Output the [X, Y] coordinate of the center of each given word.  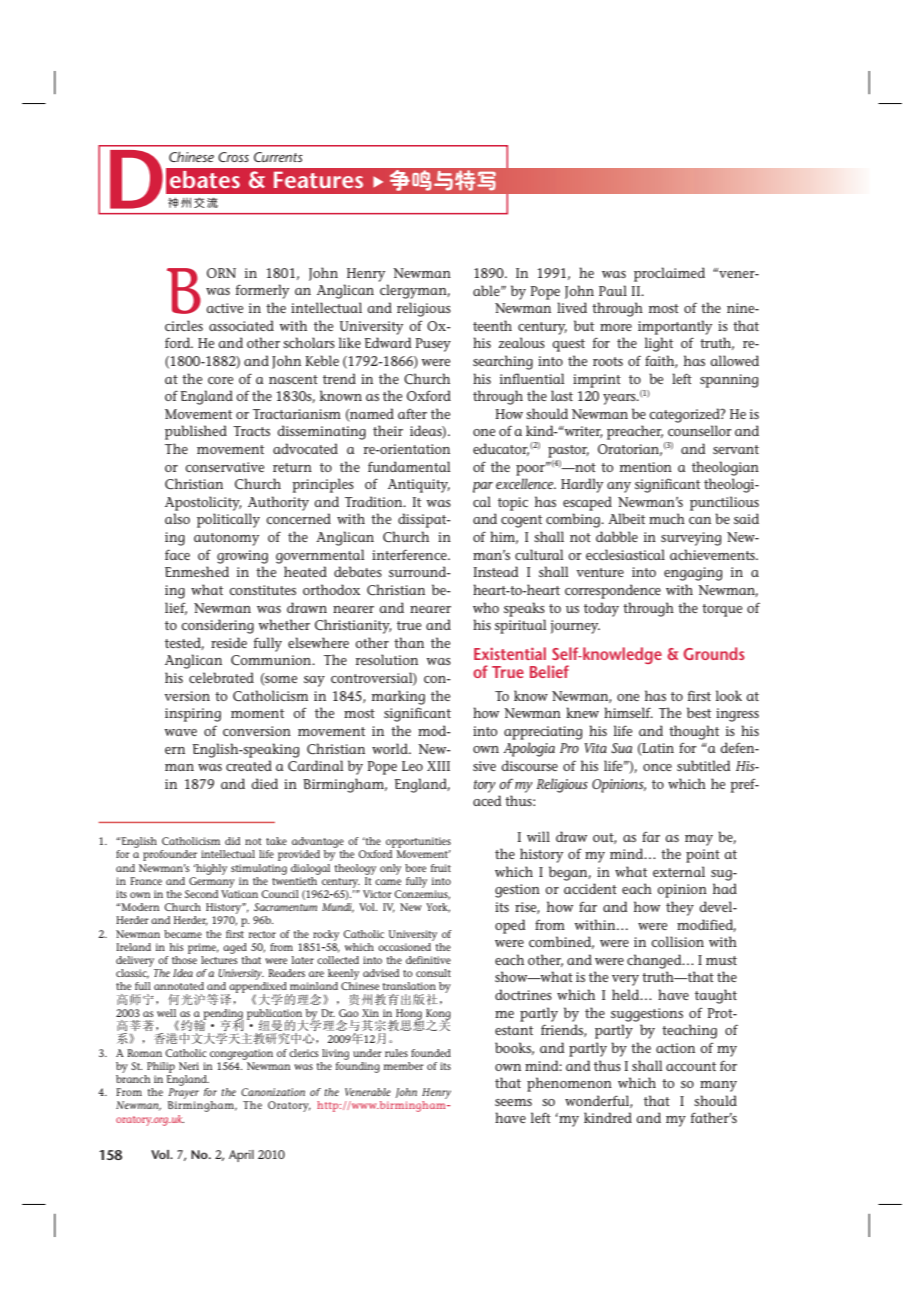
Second [201, 894]
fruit [441, 868]
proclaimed [669, 274]
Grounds [714, 653]
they [680, 908]
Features [318, 180]
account [691, 1066]
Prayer [183, 1093]
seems [513, 1102]
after [412, 414]
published [196, 432]
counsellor [700, 430]
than [409, 642]
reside [229, 642]
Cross [233, 157]
